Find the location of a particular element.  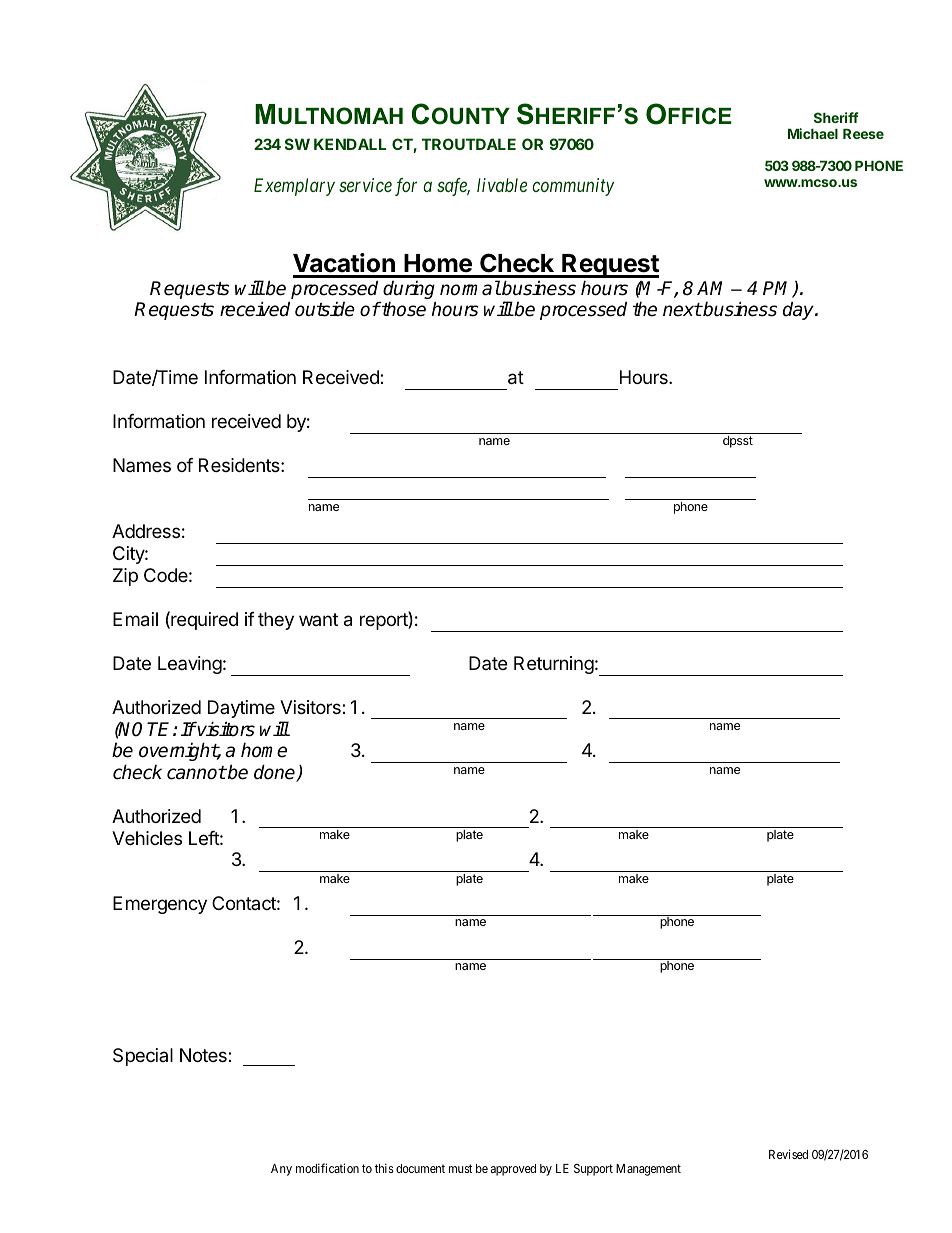

Michael is located at coordinates (813, 133).
